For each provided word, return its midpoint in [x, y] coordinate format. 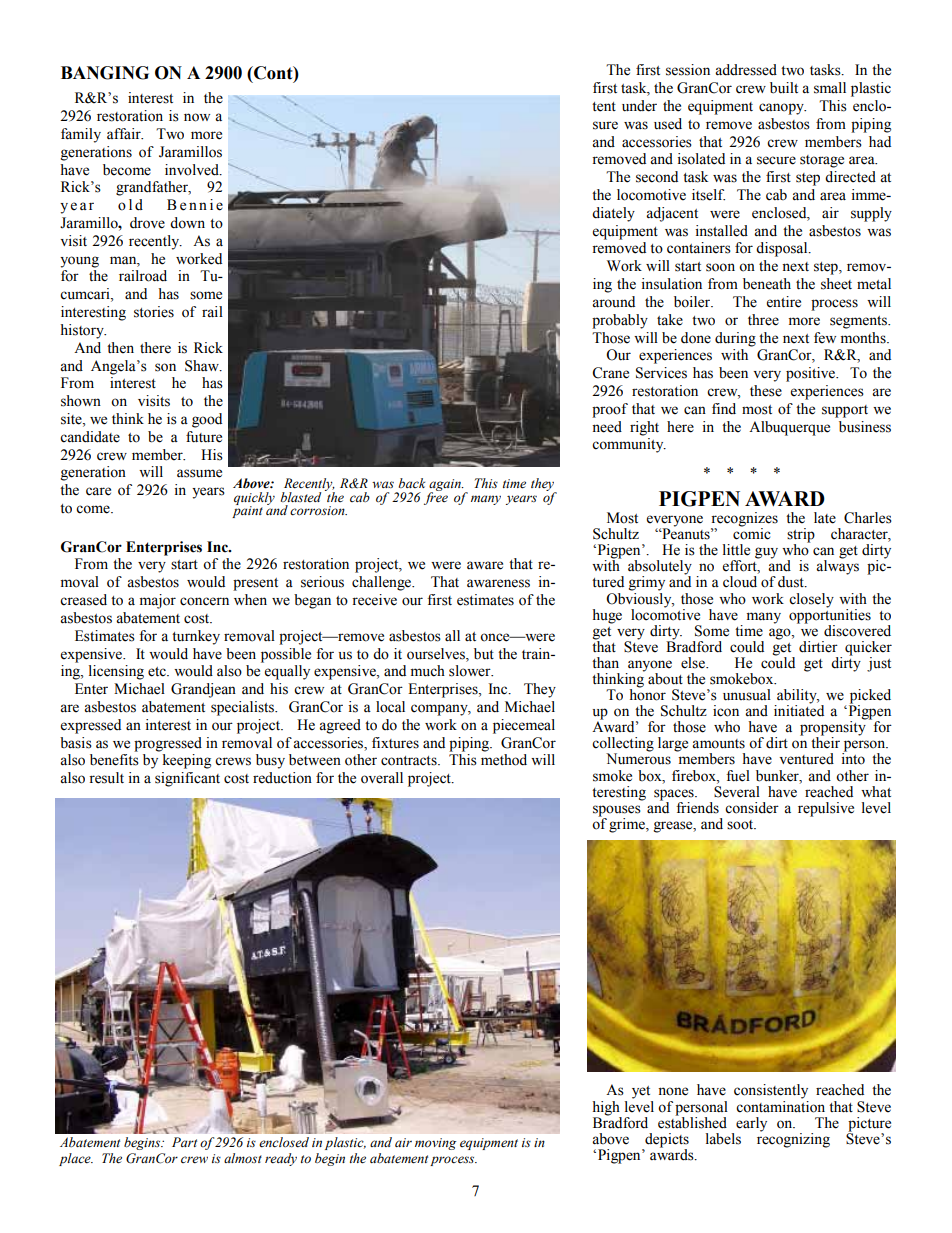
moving [435, 1144]
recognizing [793, 1139]
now [197, 117]
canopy [782, 109]
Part [184, 1142]
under [639, 106]
